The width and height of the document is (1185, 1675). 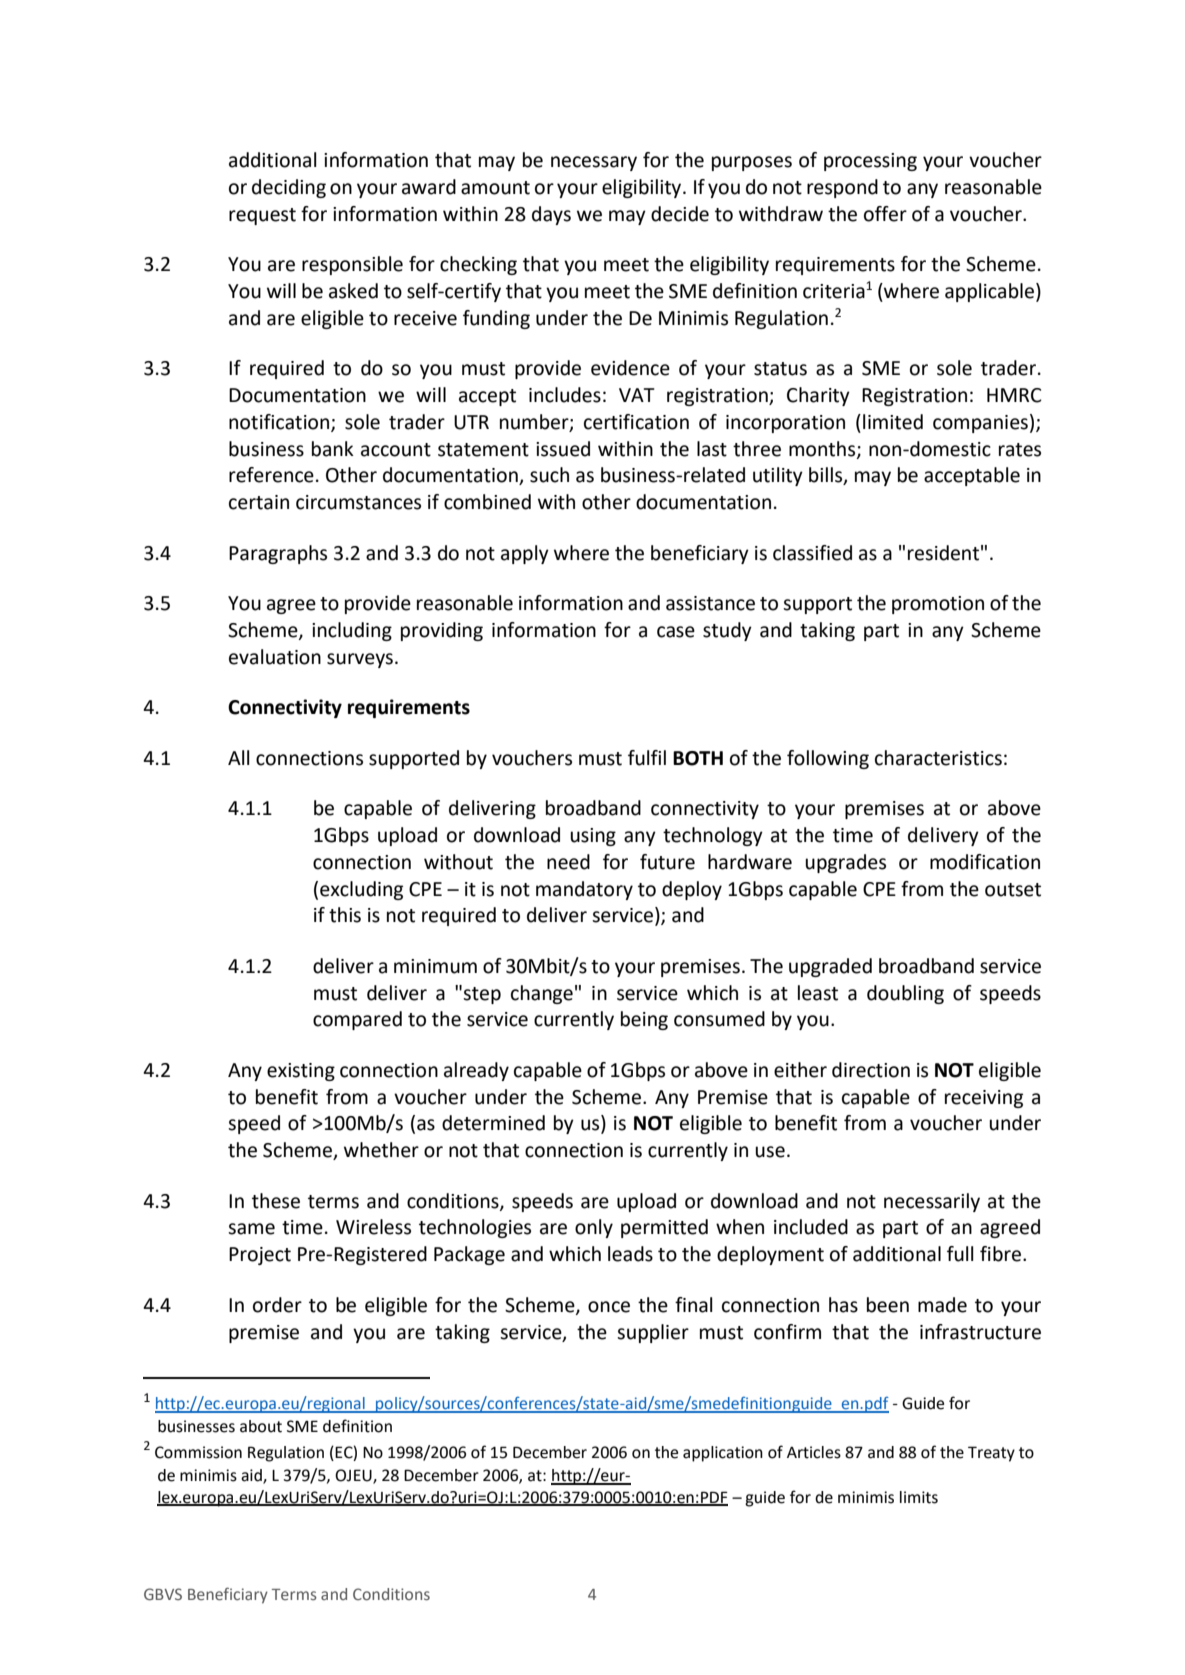 What do you see at coordinates (985, 862) in the document?
I see `modification` at bounding box center [985, 862].
